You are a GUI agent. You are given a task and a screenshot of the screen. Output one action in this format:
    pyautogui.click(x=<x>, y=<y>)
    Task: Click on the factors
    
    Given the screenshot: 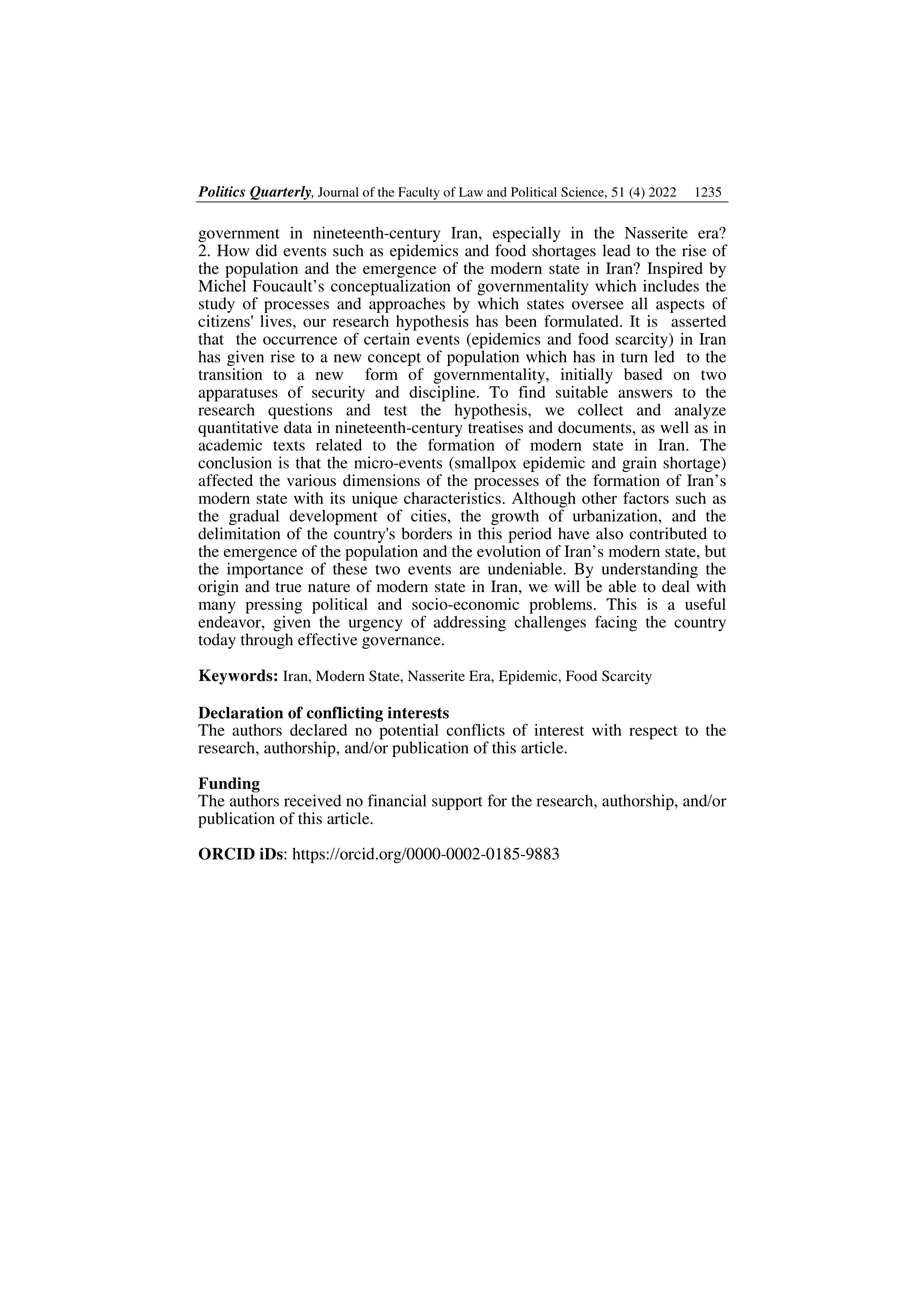 What is the action you would take?
    pyautogui.click(x=646, y=498)
